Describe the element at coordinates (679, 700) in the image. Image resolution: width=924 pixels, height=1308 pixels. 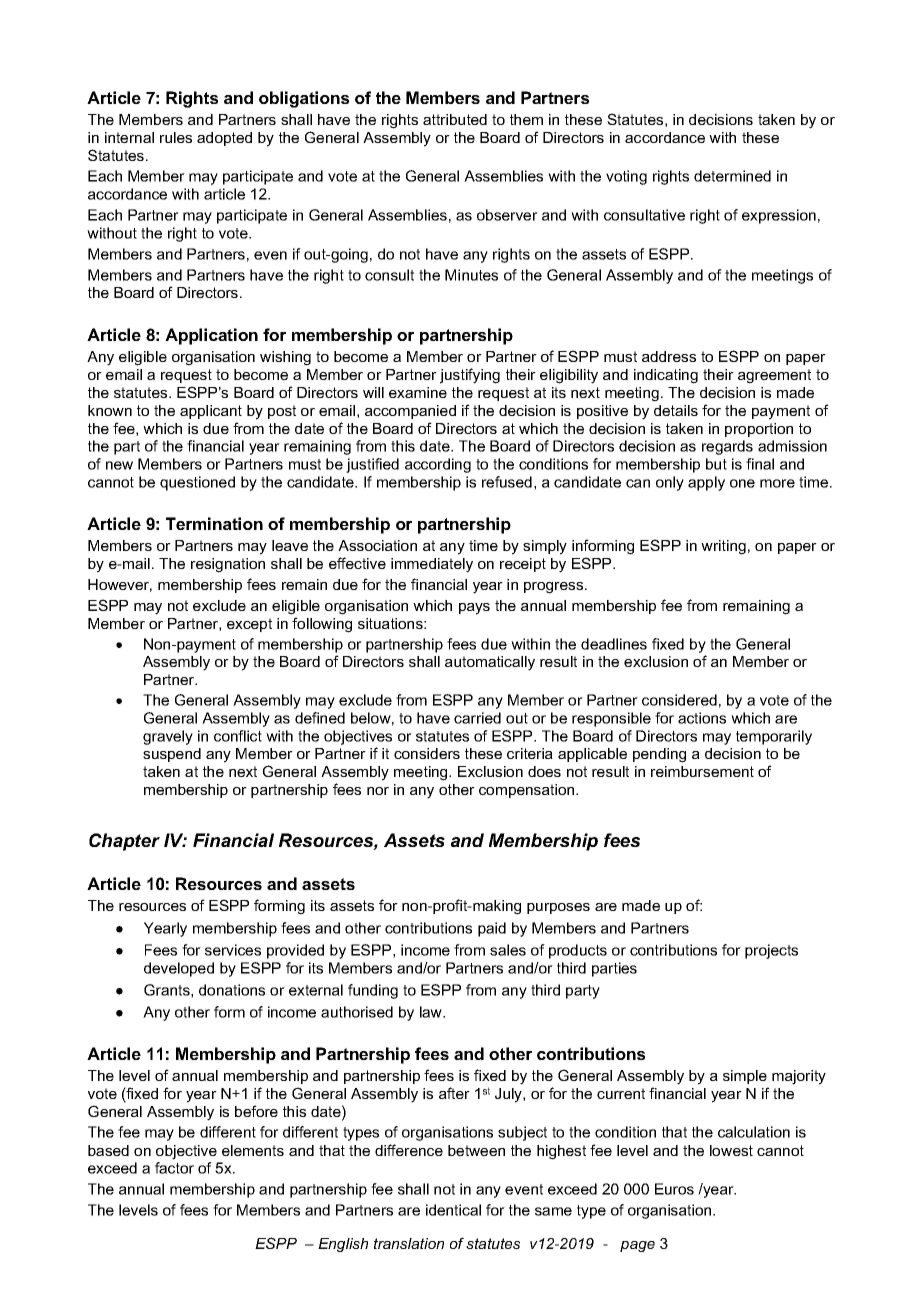
I see `considered` at that location.
